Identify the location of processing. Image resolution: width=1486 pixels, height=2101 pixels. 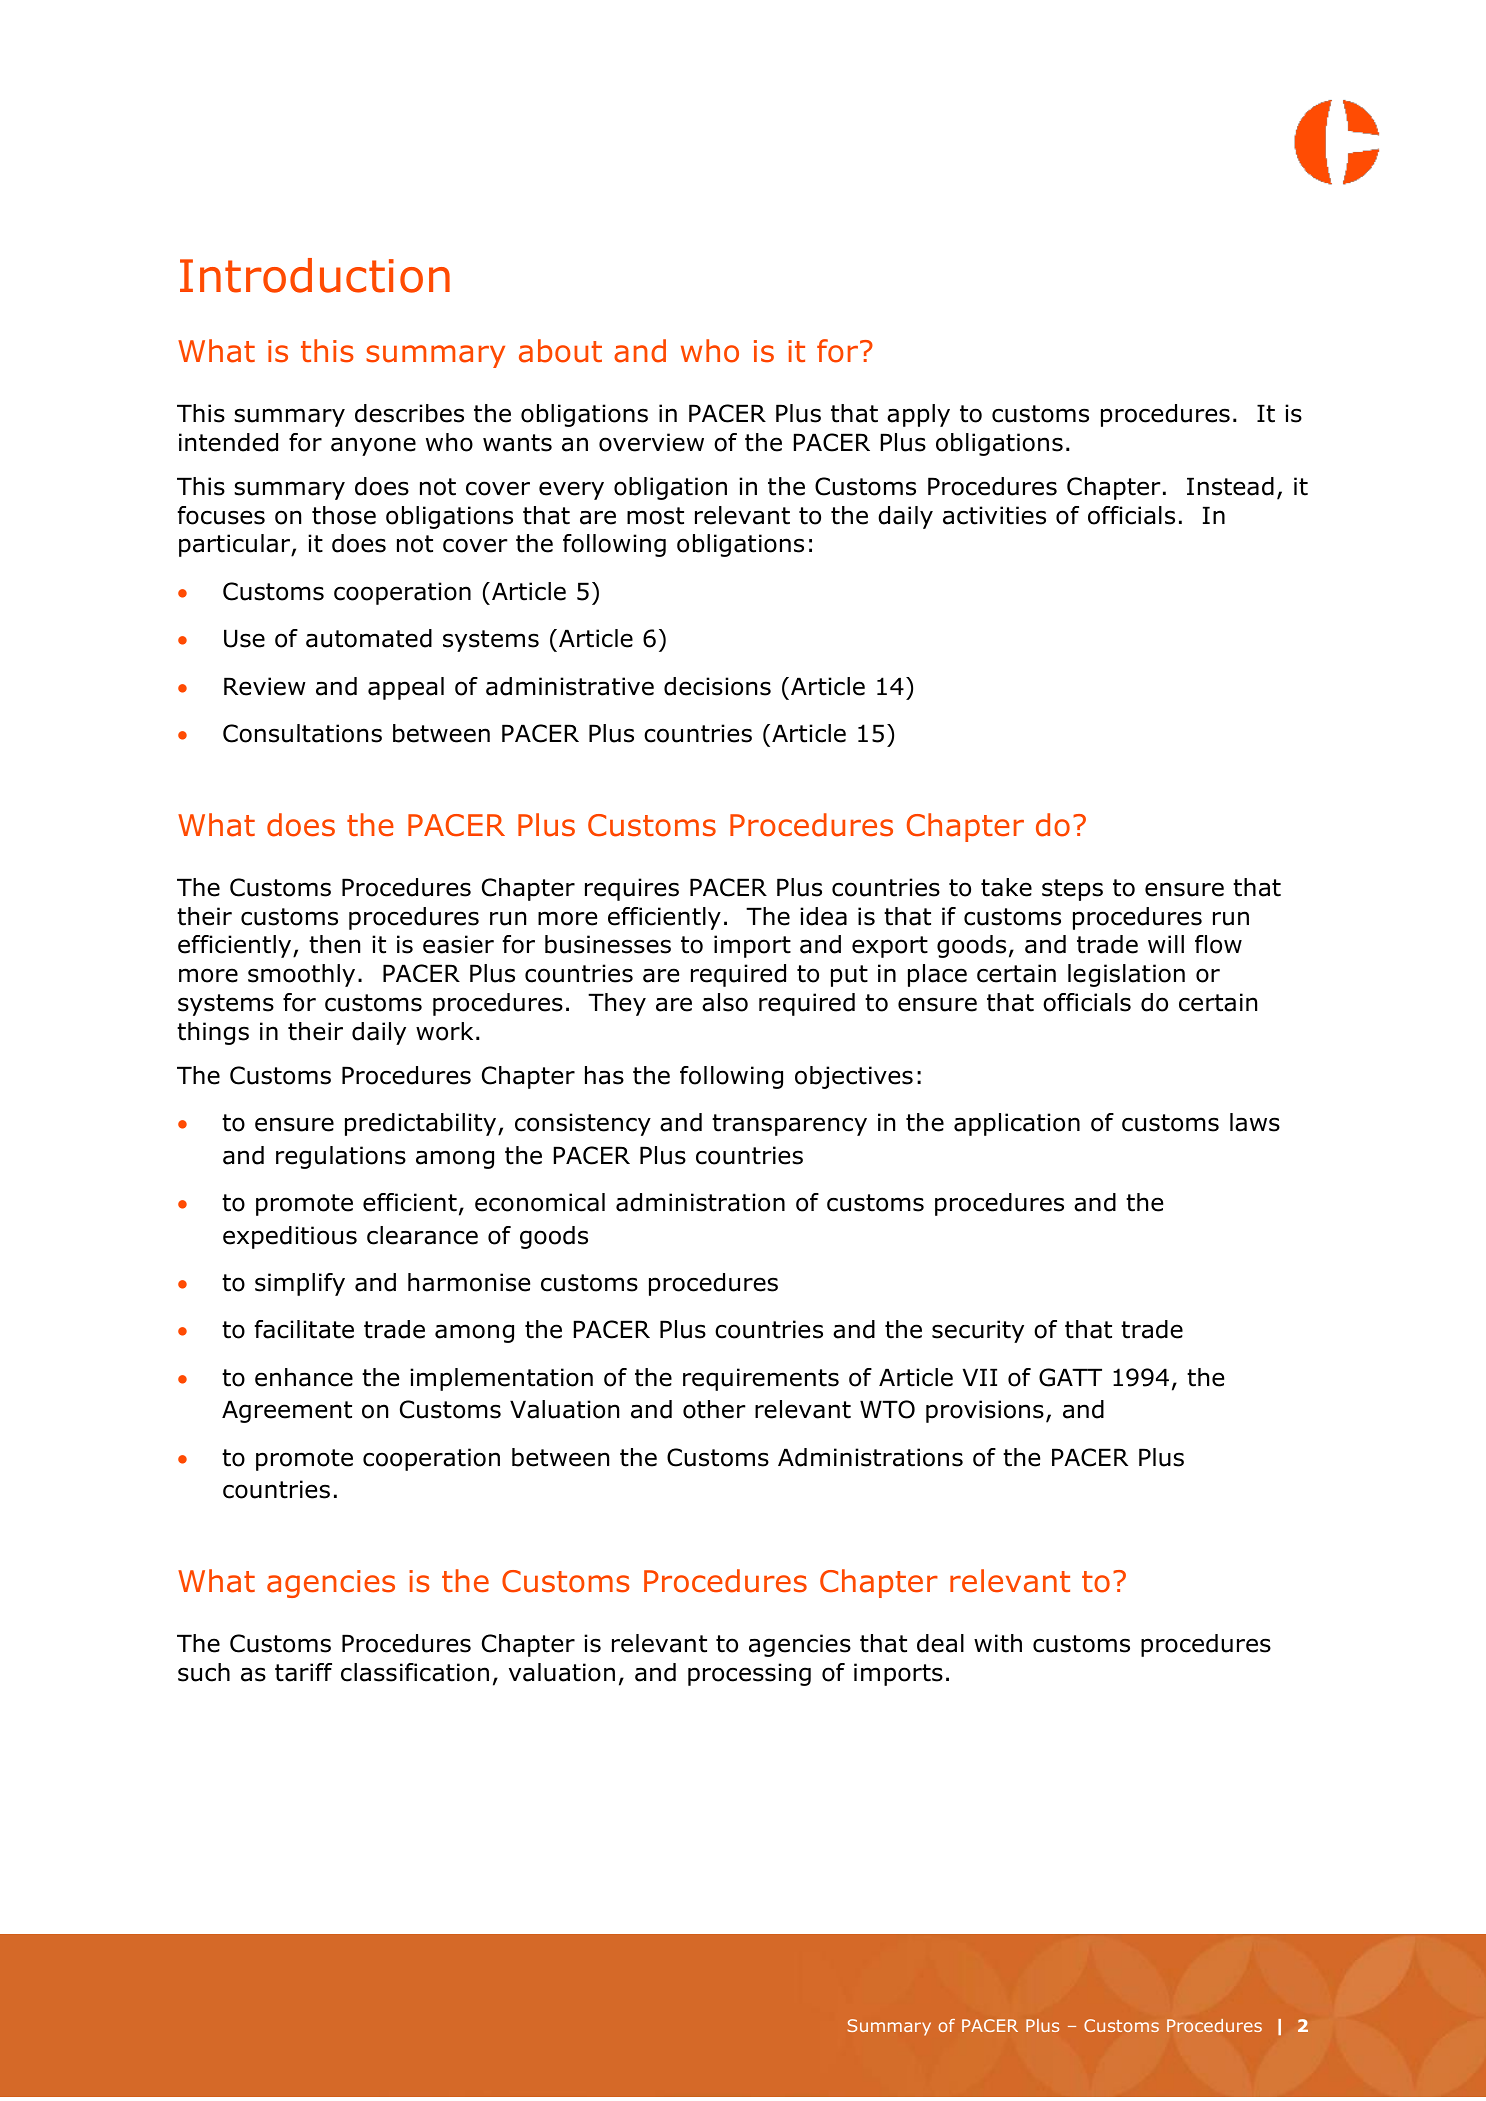
(749, 1674).
